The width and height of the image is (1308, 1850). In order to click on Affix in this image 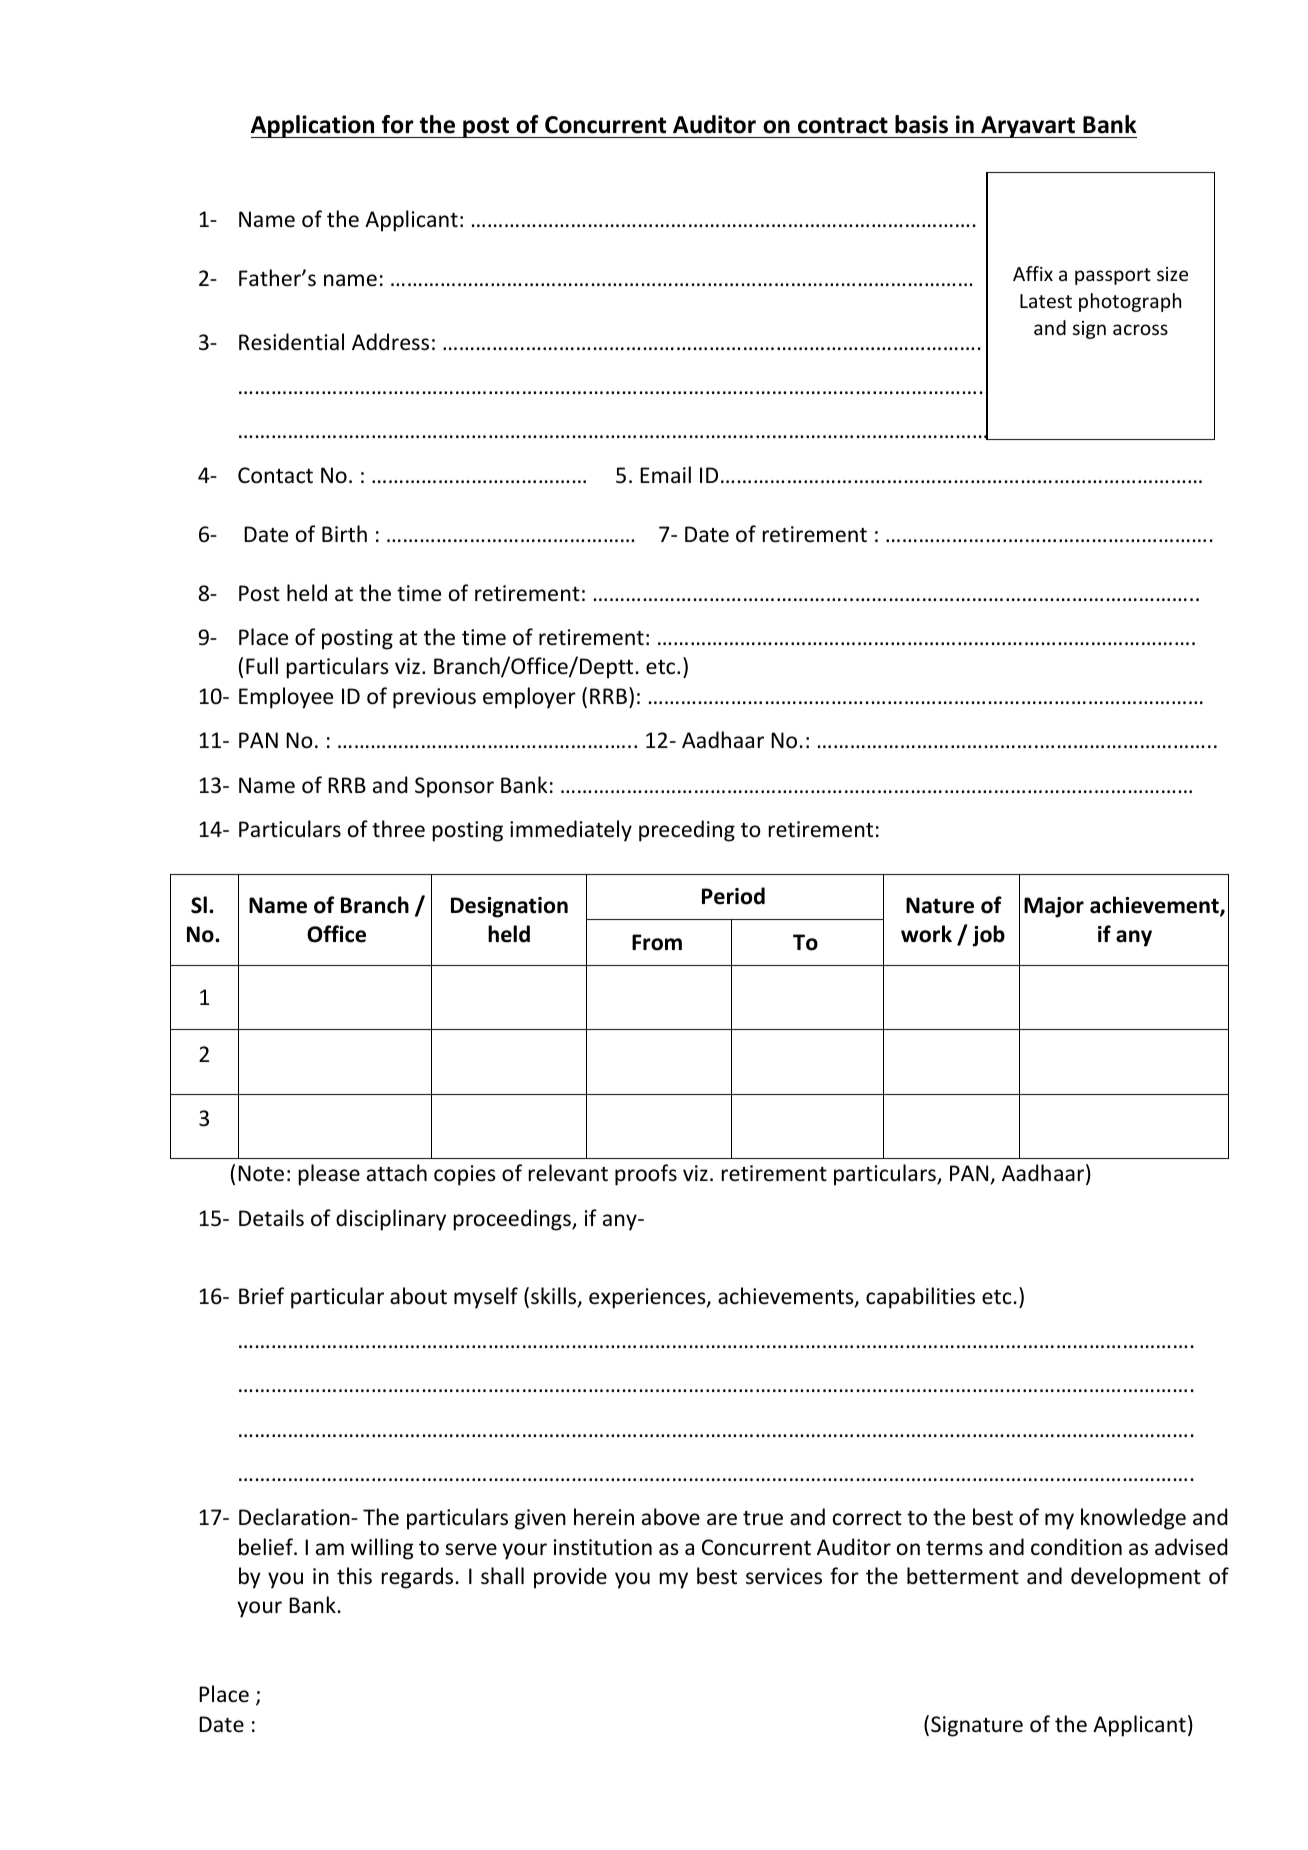, I will do `click(1033, 273)`.
